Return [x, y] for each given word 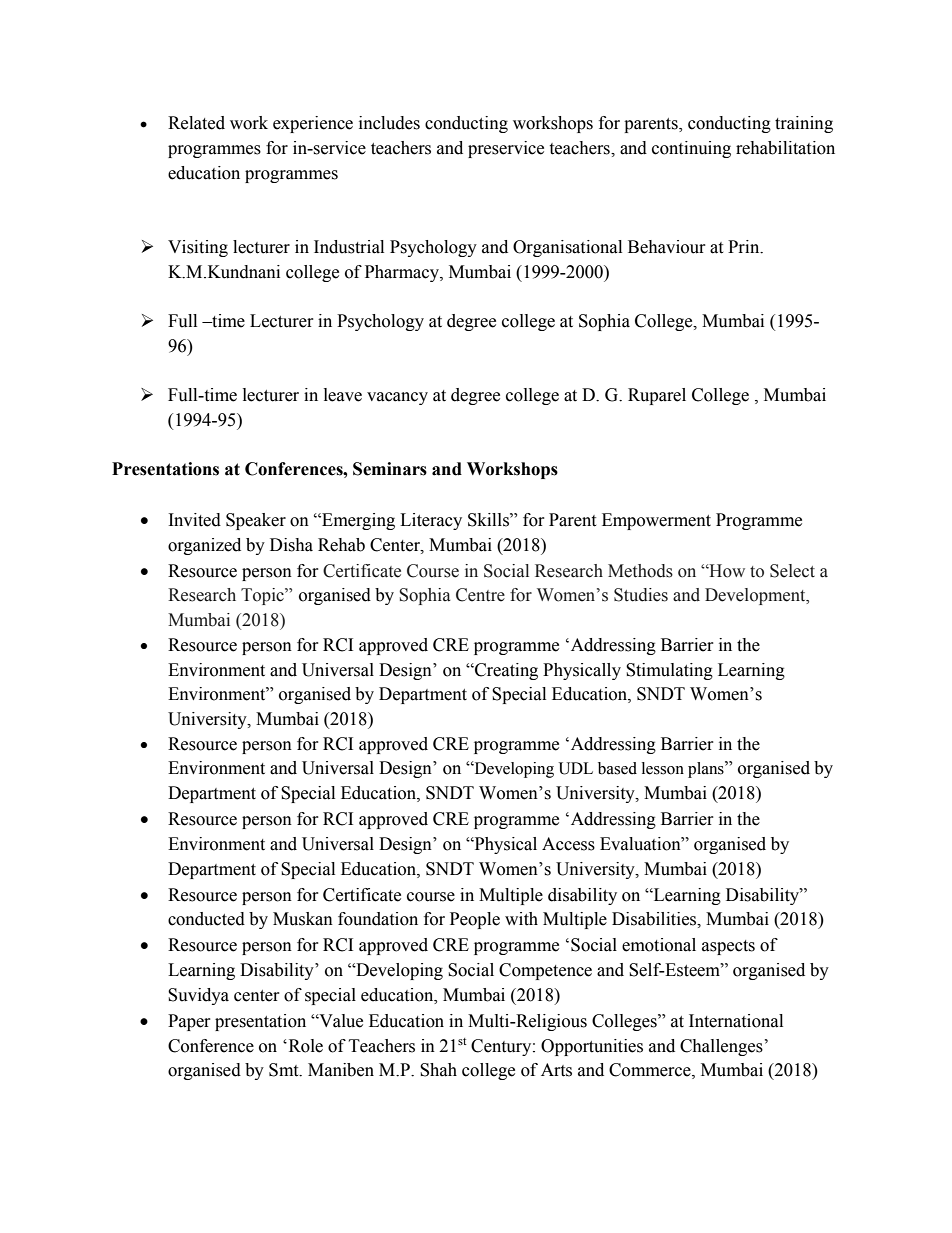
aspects [728, 947]
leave [343, 395]
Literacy [431, 521]
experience [313, 124]
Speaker [256, 521]
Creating [505, 671]
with [521, 919]
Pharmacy [403, 273]
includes [389, 123]
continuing [691, 149]
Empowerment [656, 521]
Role [304, 1046]
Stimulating [669, 671]
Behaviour [667, 247]
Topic [263, 596]
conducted [206, 919]
